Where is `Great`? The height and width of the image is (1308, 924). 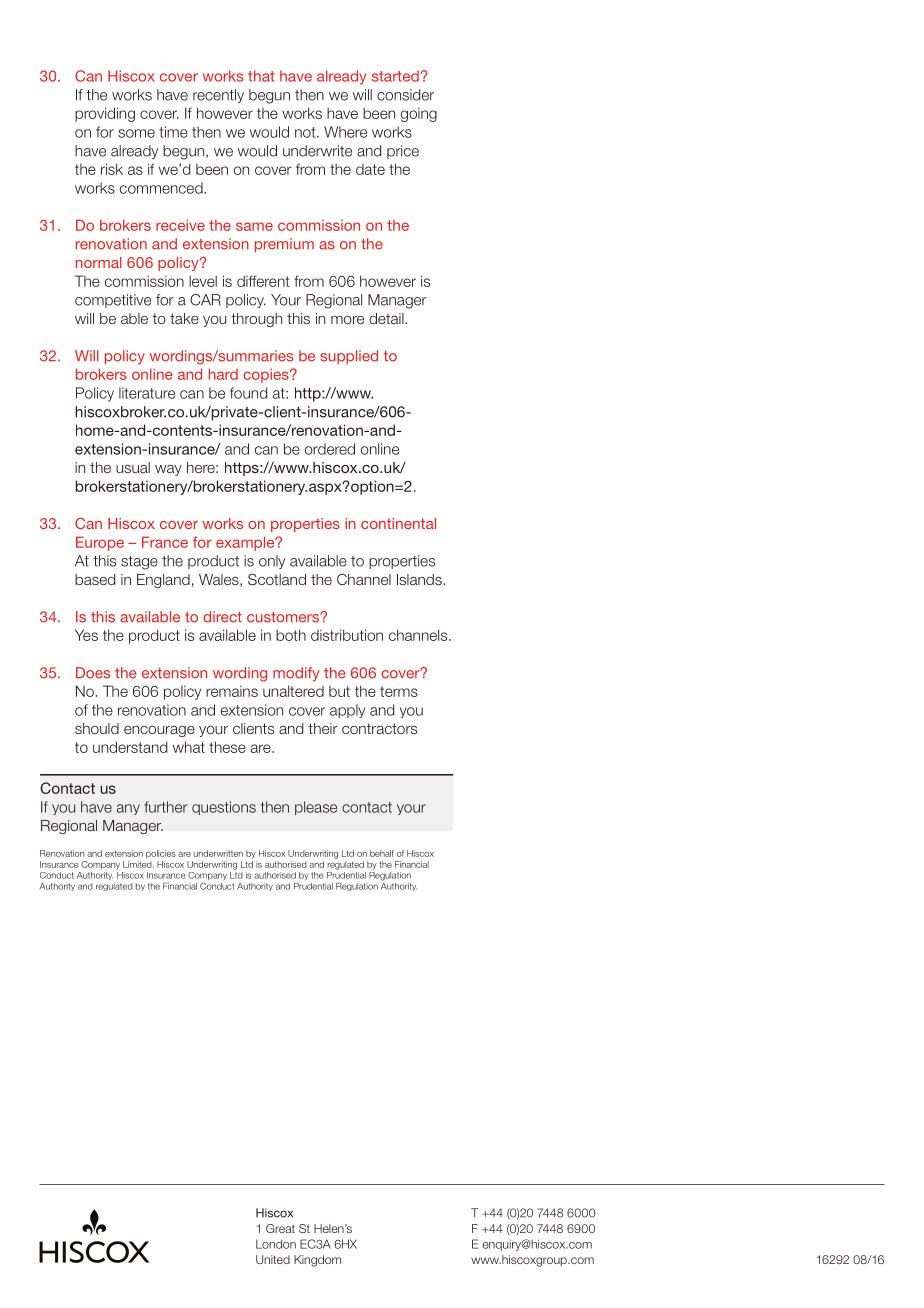
Great is located at coordinates (280, 1228).
